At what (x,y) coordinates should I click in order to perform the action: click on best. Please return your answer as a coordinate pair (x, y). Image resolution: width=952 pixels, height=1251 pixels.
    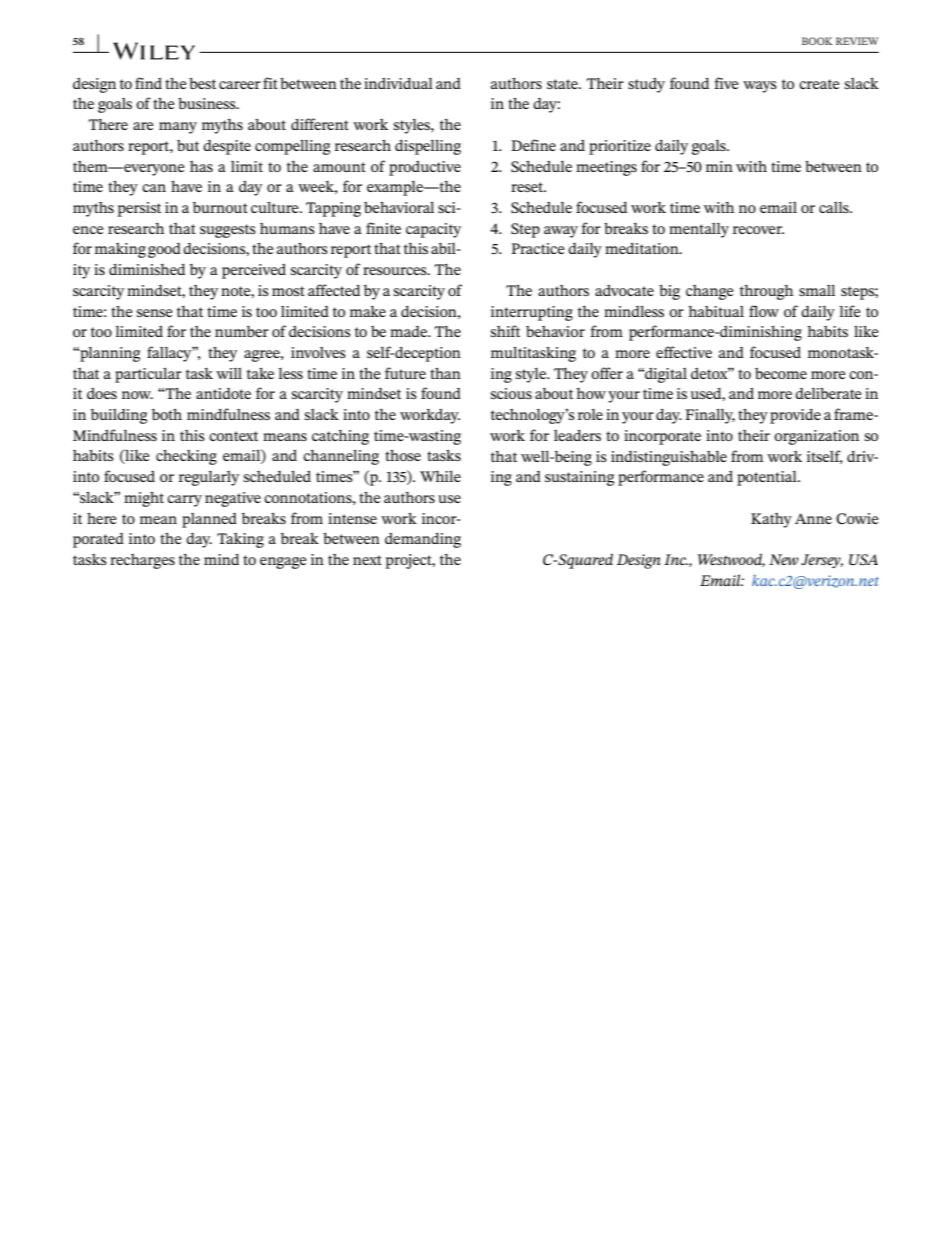
    Looking at the image, I should click on (202, 83).
